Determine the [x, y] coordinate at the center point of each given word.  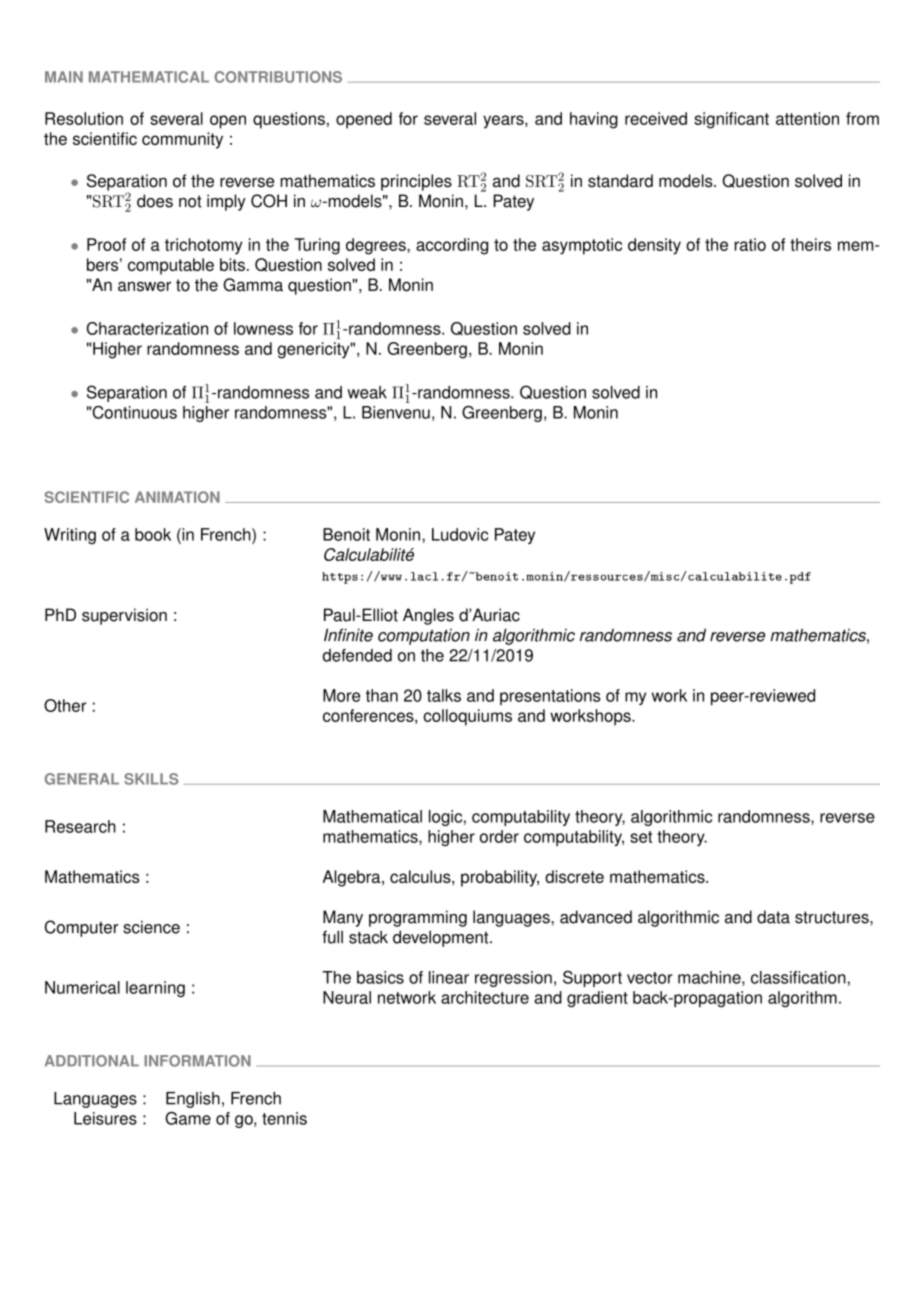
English [193, 1100]
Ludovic [460, 534]
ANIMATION [177, 497]
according [452, 246]
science [151, 927]
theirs [810, 244]
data [773, 917]
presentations [550, 697]
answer [144, 286]
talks [444, 695]
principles [416, 182]
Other [65, 705]
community [182, 140]
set [641, 837]
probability [500, 878]
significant [731, 120]
